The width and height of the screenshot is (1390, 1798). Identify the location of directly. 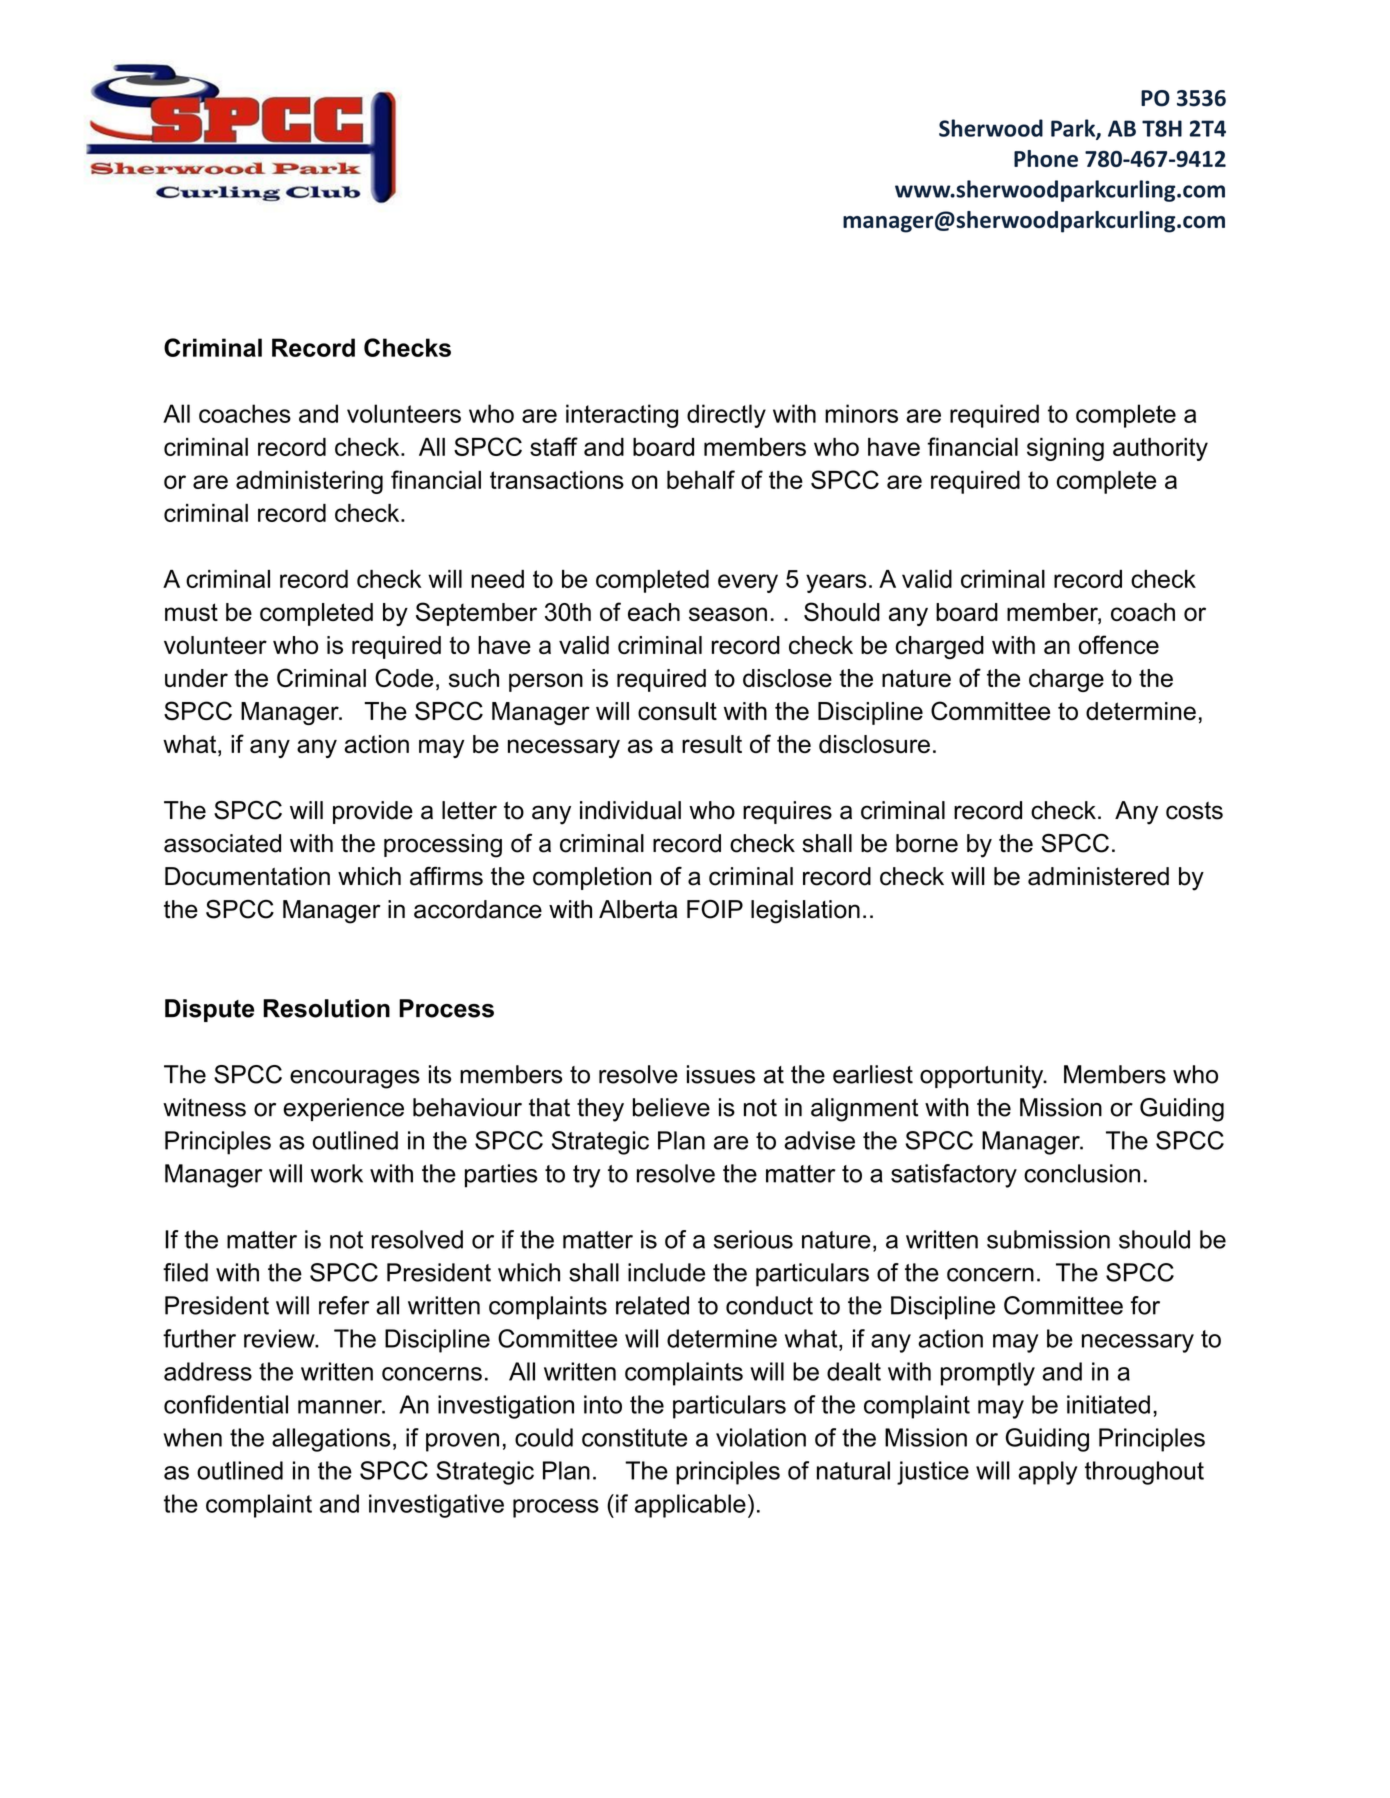
(726, 416).
